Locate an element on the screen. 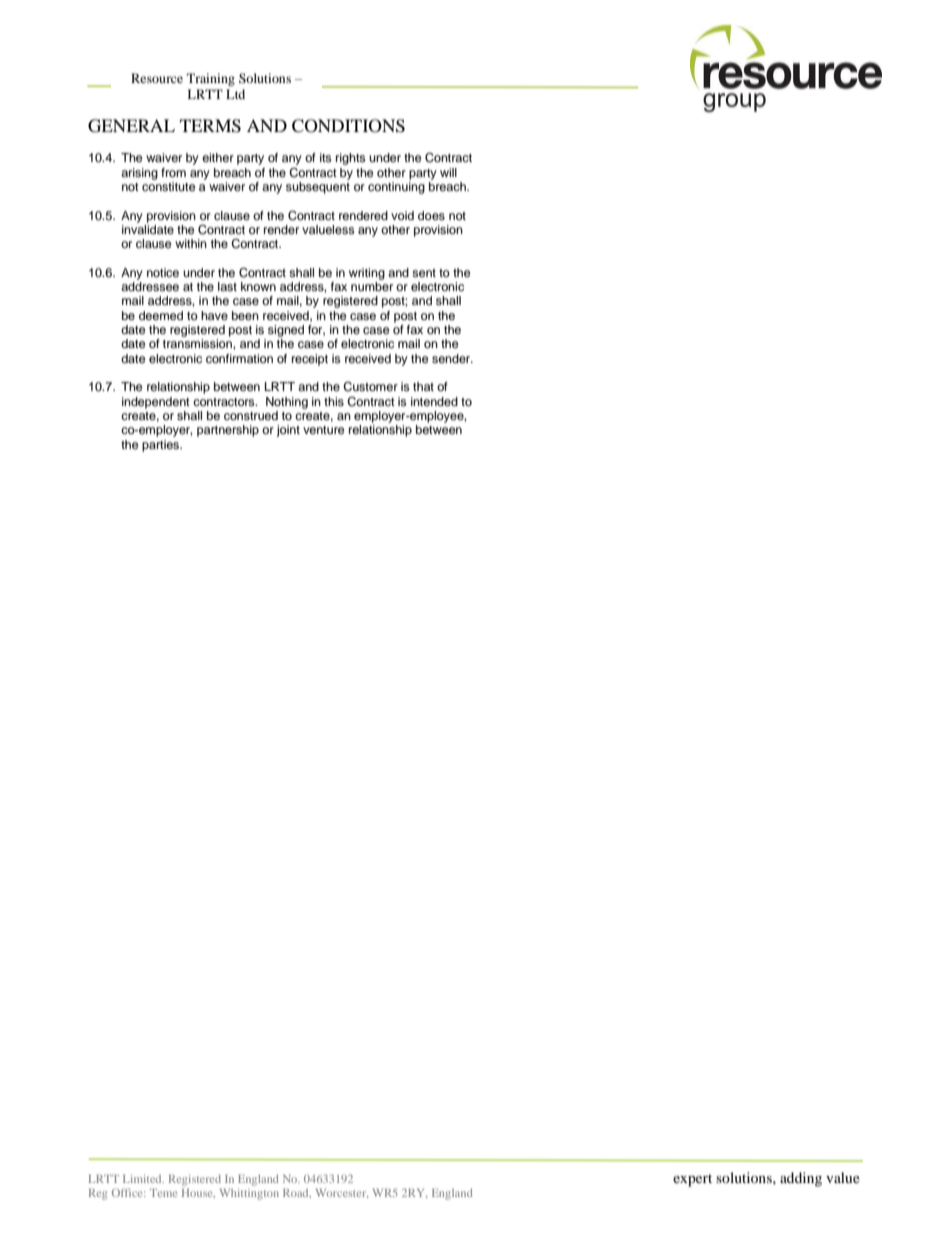 This screenshot has height=1233, width=952. partnership is located at coordinates (228, 431).
